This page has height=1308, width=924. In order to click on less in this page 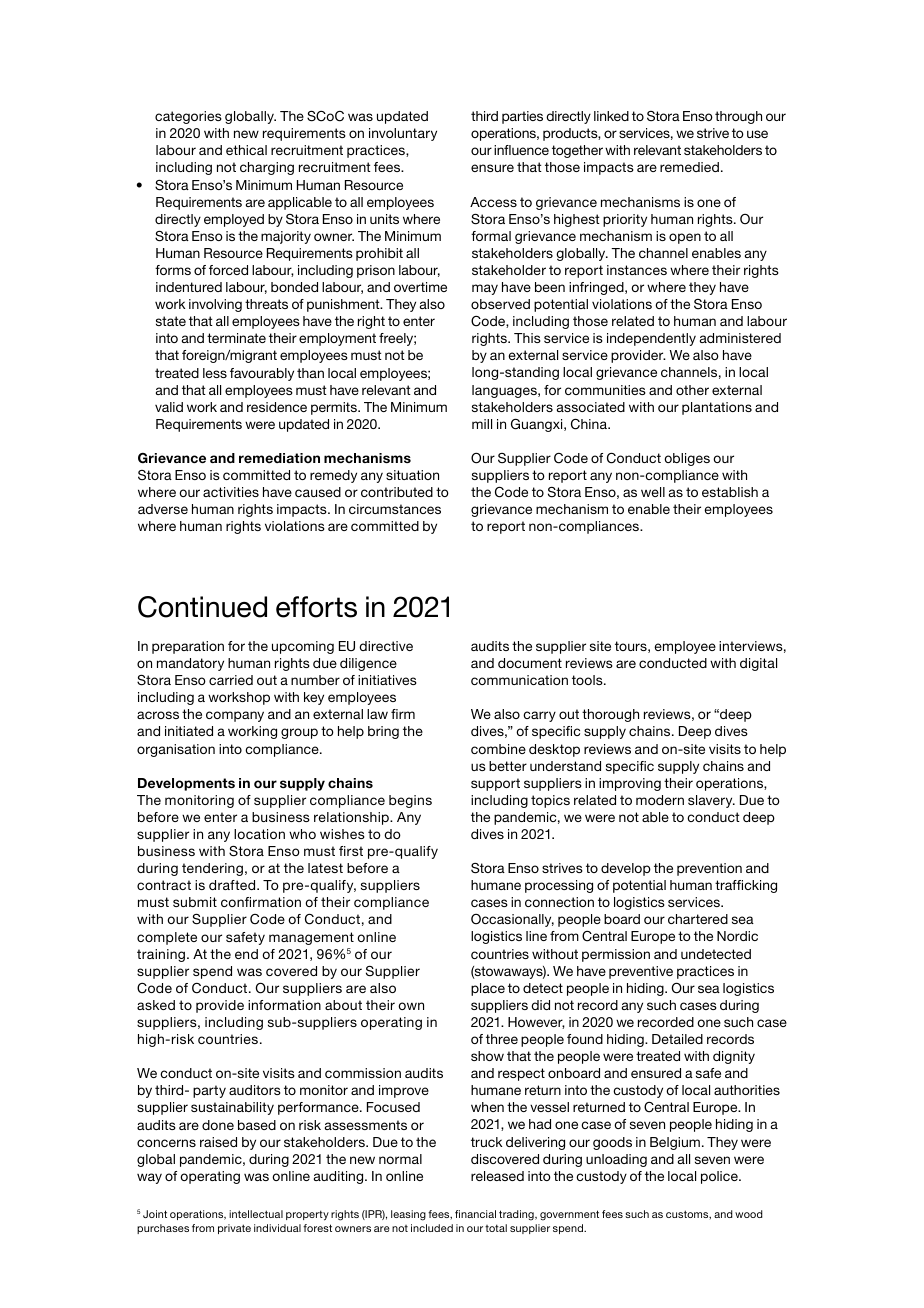, I will do `click(215, 373)`.
